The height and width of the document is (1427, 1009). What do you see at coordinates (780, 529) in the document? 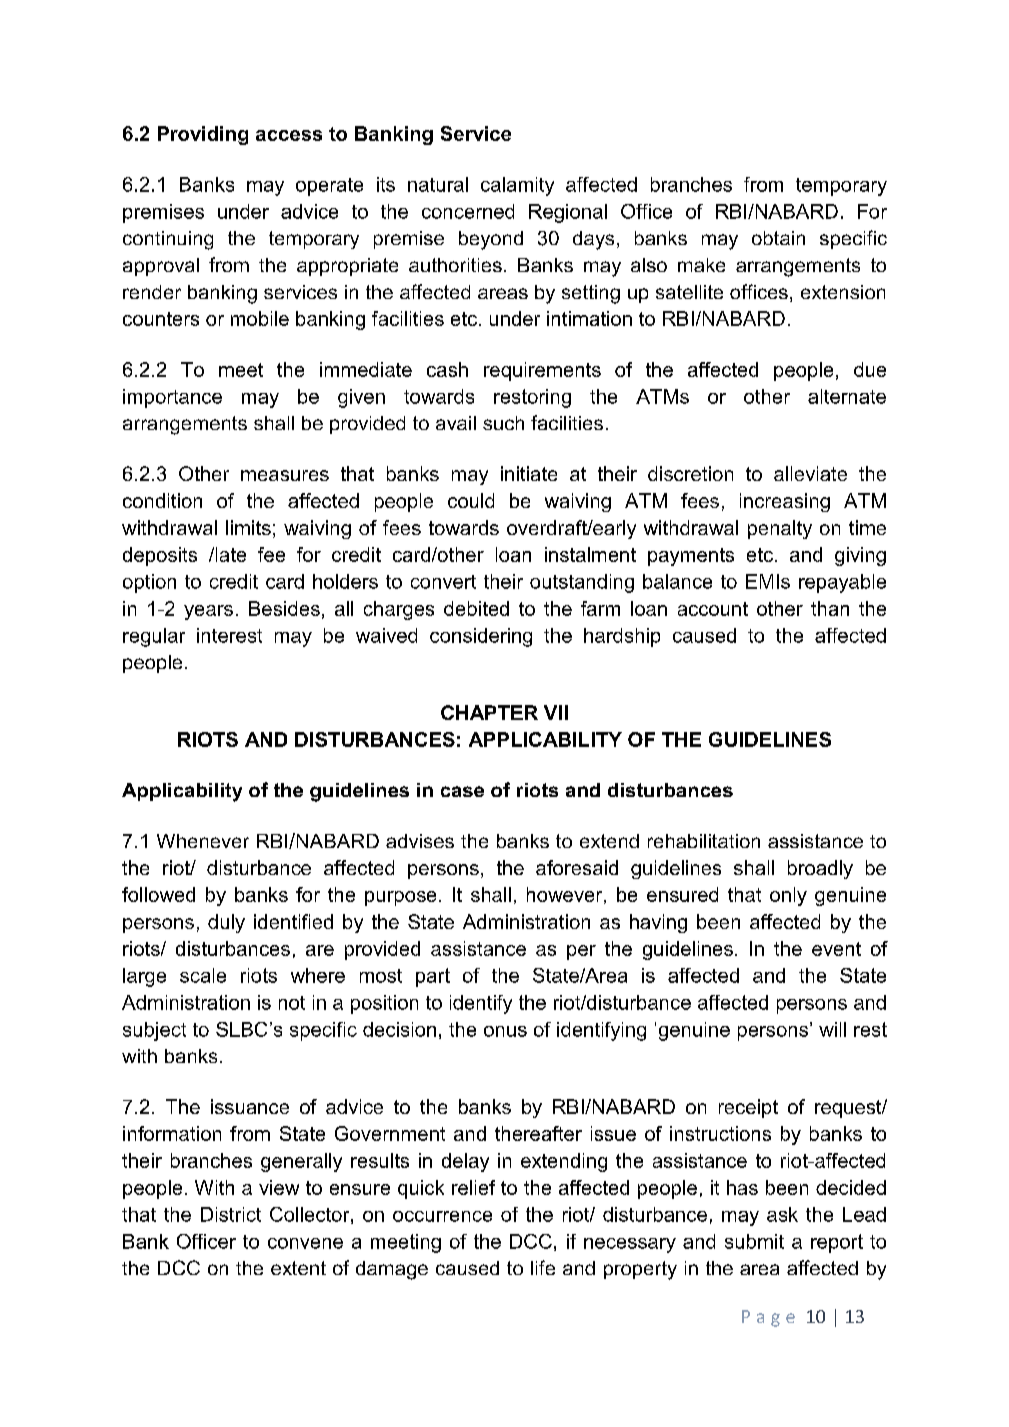
I see `penalty` at bounding box center [780, 529].
